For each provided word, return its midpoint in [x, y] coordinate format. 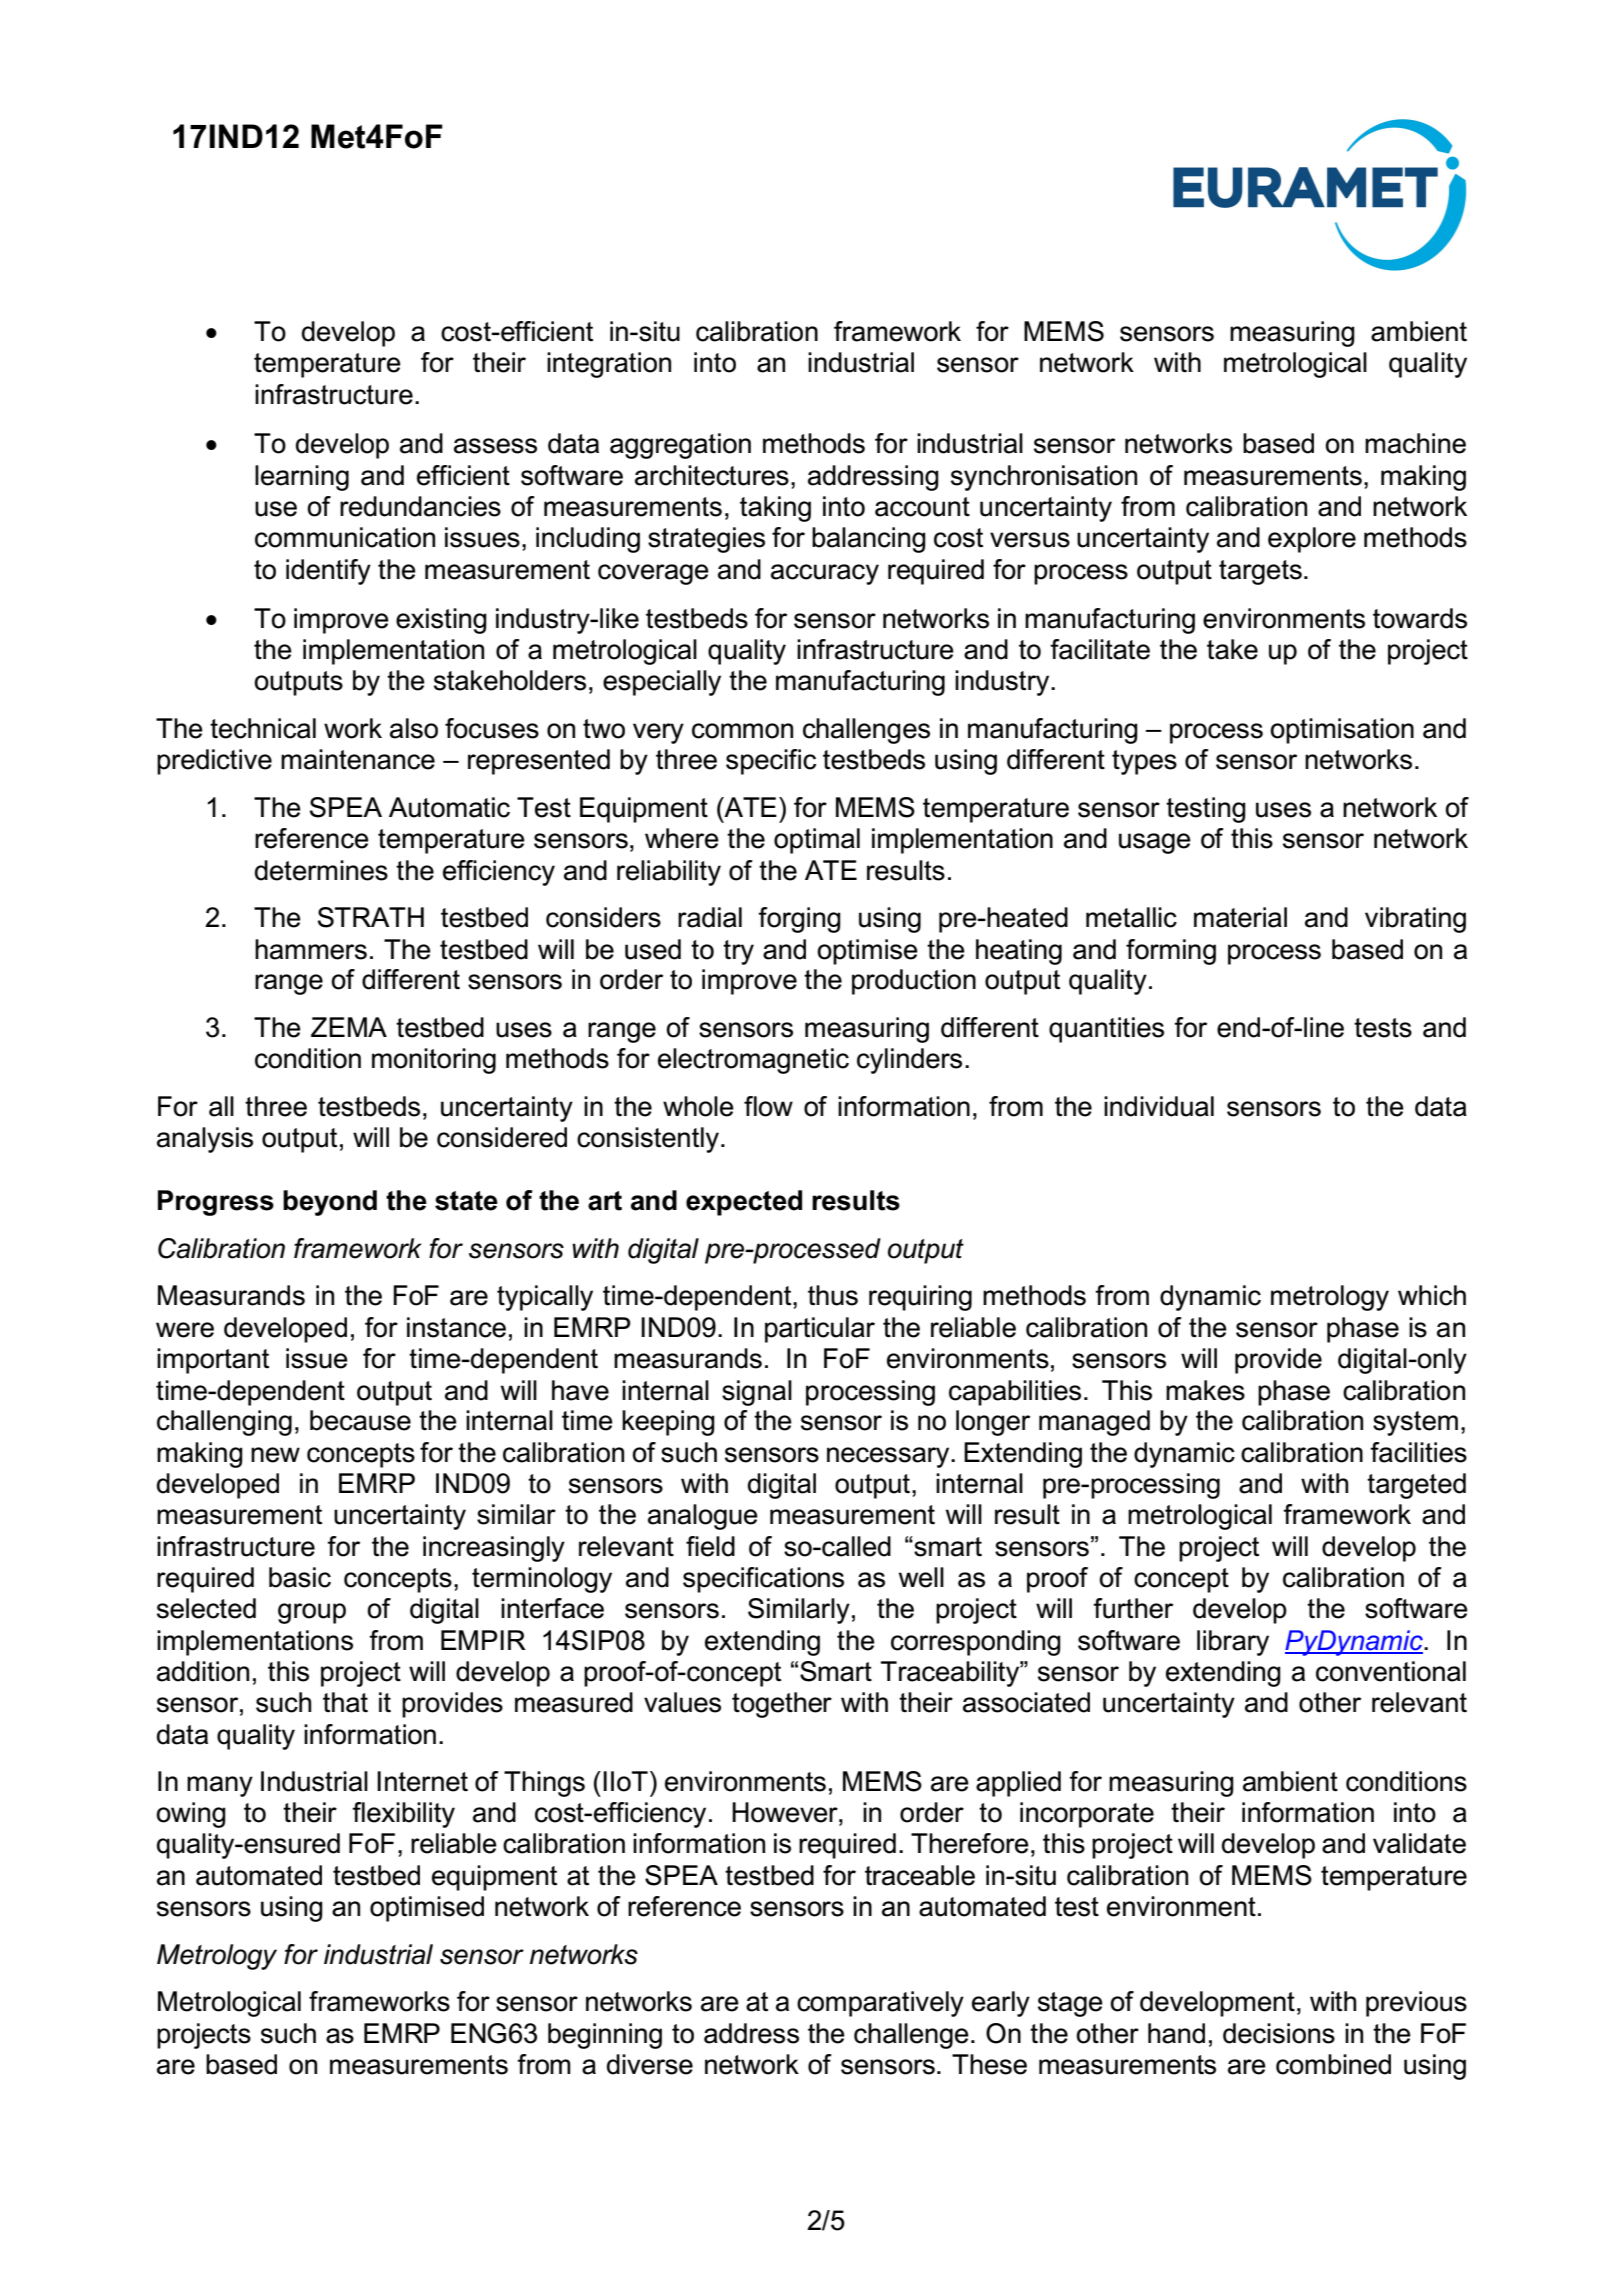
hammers [311, 949]
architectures [712, 475]
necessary [889, 1457]
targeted [1416, 1486]
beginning [605, 2036]
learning [302, 478]
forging [799, 920]
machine [1415, 443]
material [1240, 917]
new [275, 1455]
